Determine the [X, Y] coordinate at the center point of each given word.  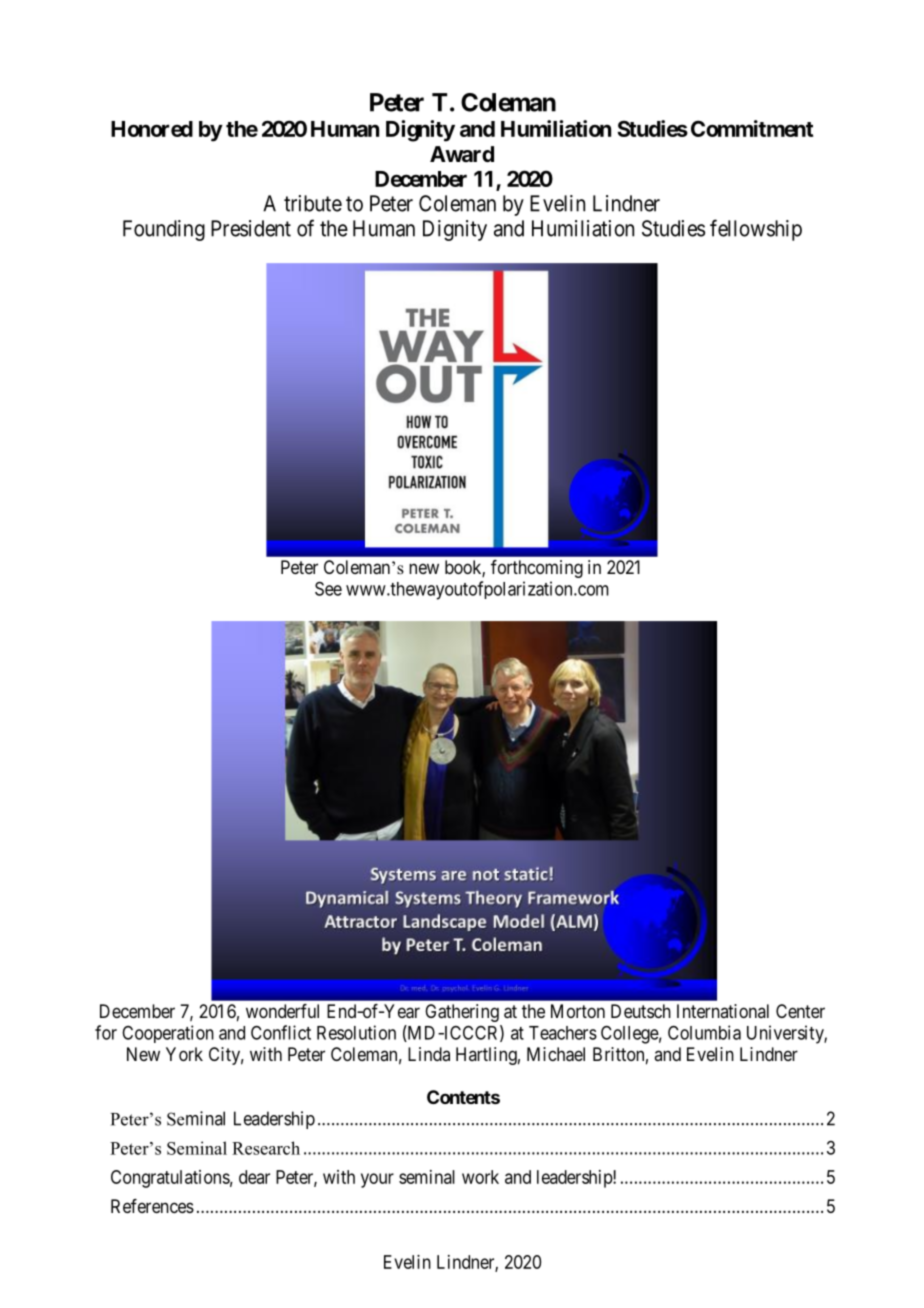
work [480, 1177]
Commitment [752, 128]
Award [462, 154]
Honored [152, 129]
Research [266, 1148]
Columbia [704, 1032]
